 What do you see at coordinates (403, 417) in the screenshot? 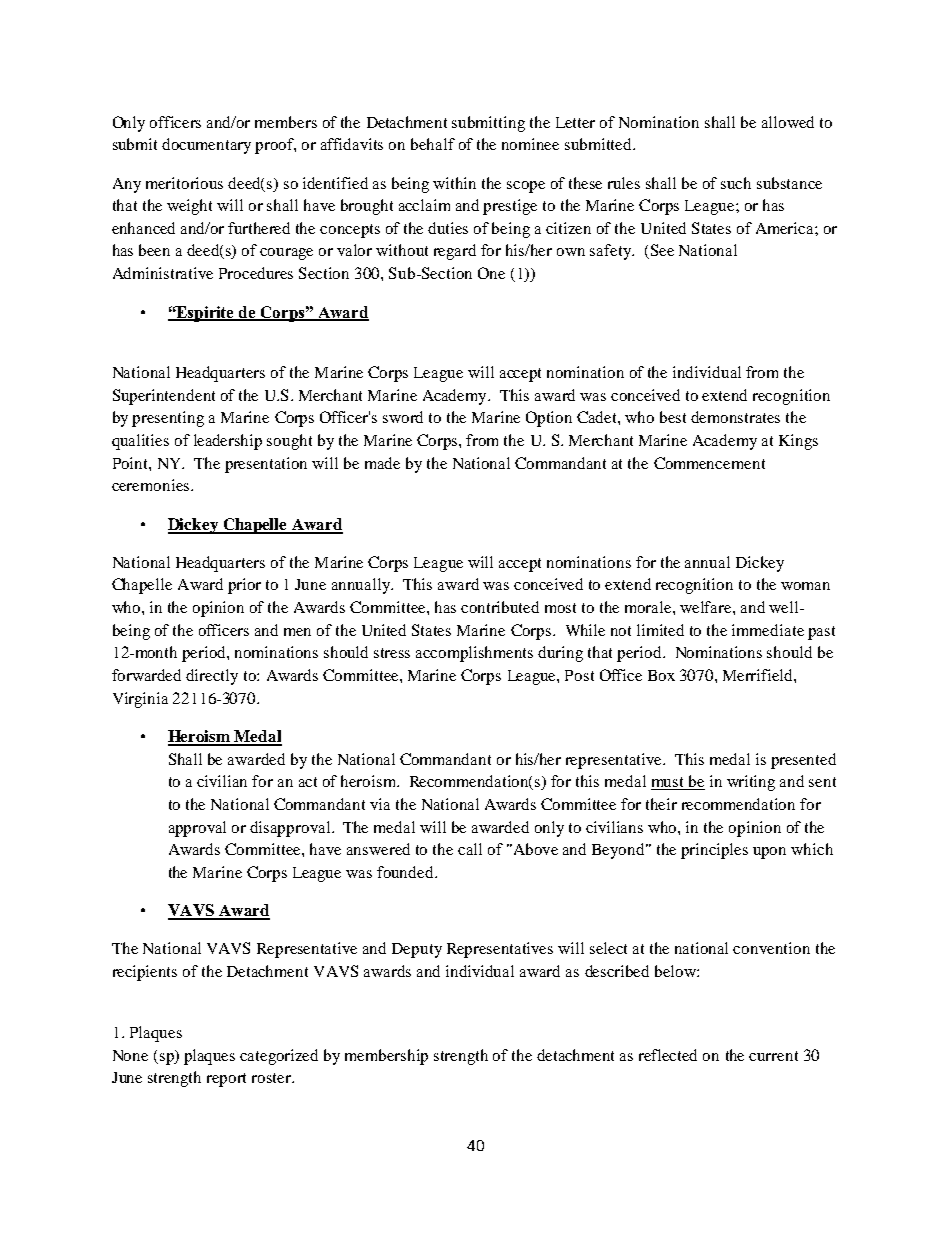
I see `sword` at bounding box center [403, 417].
